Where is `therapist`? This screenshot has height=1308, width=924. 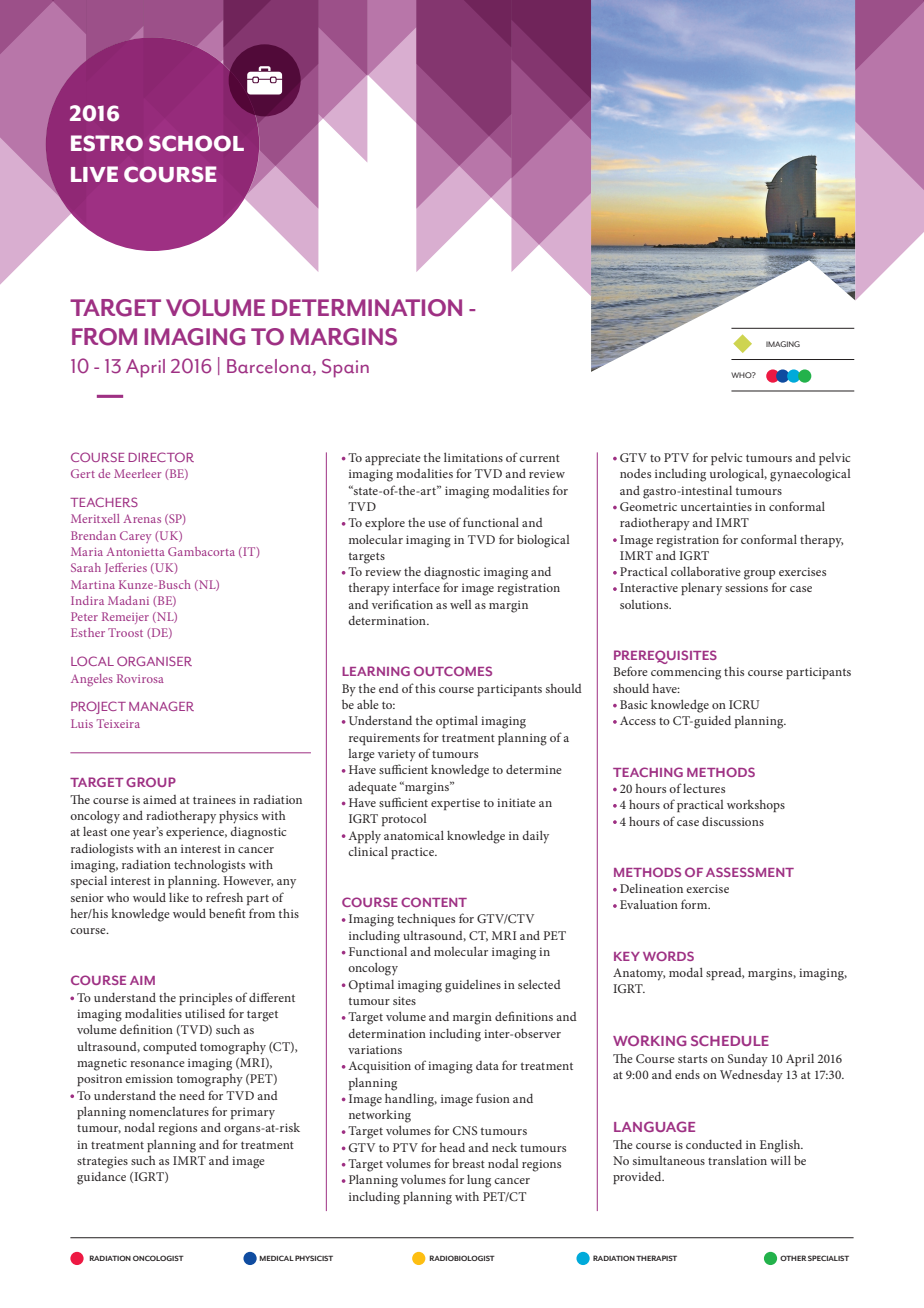
therapist is located at coordinates (656, 1258).
